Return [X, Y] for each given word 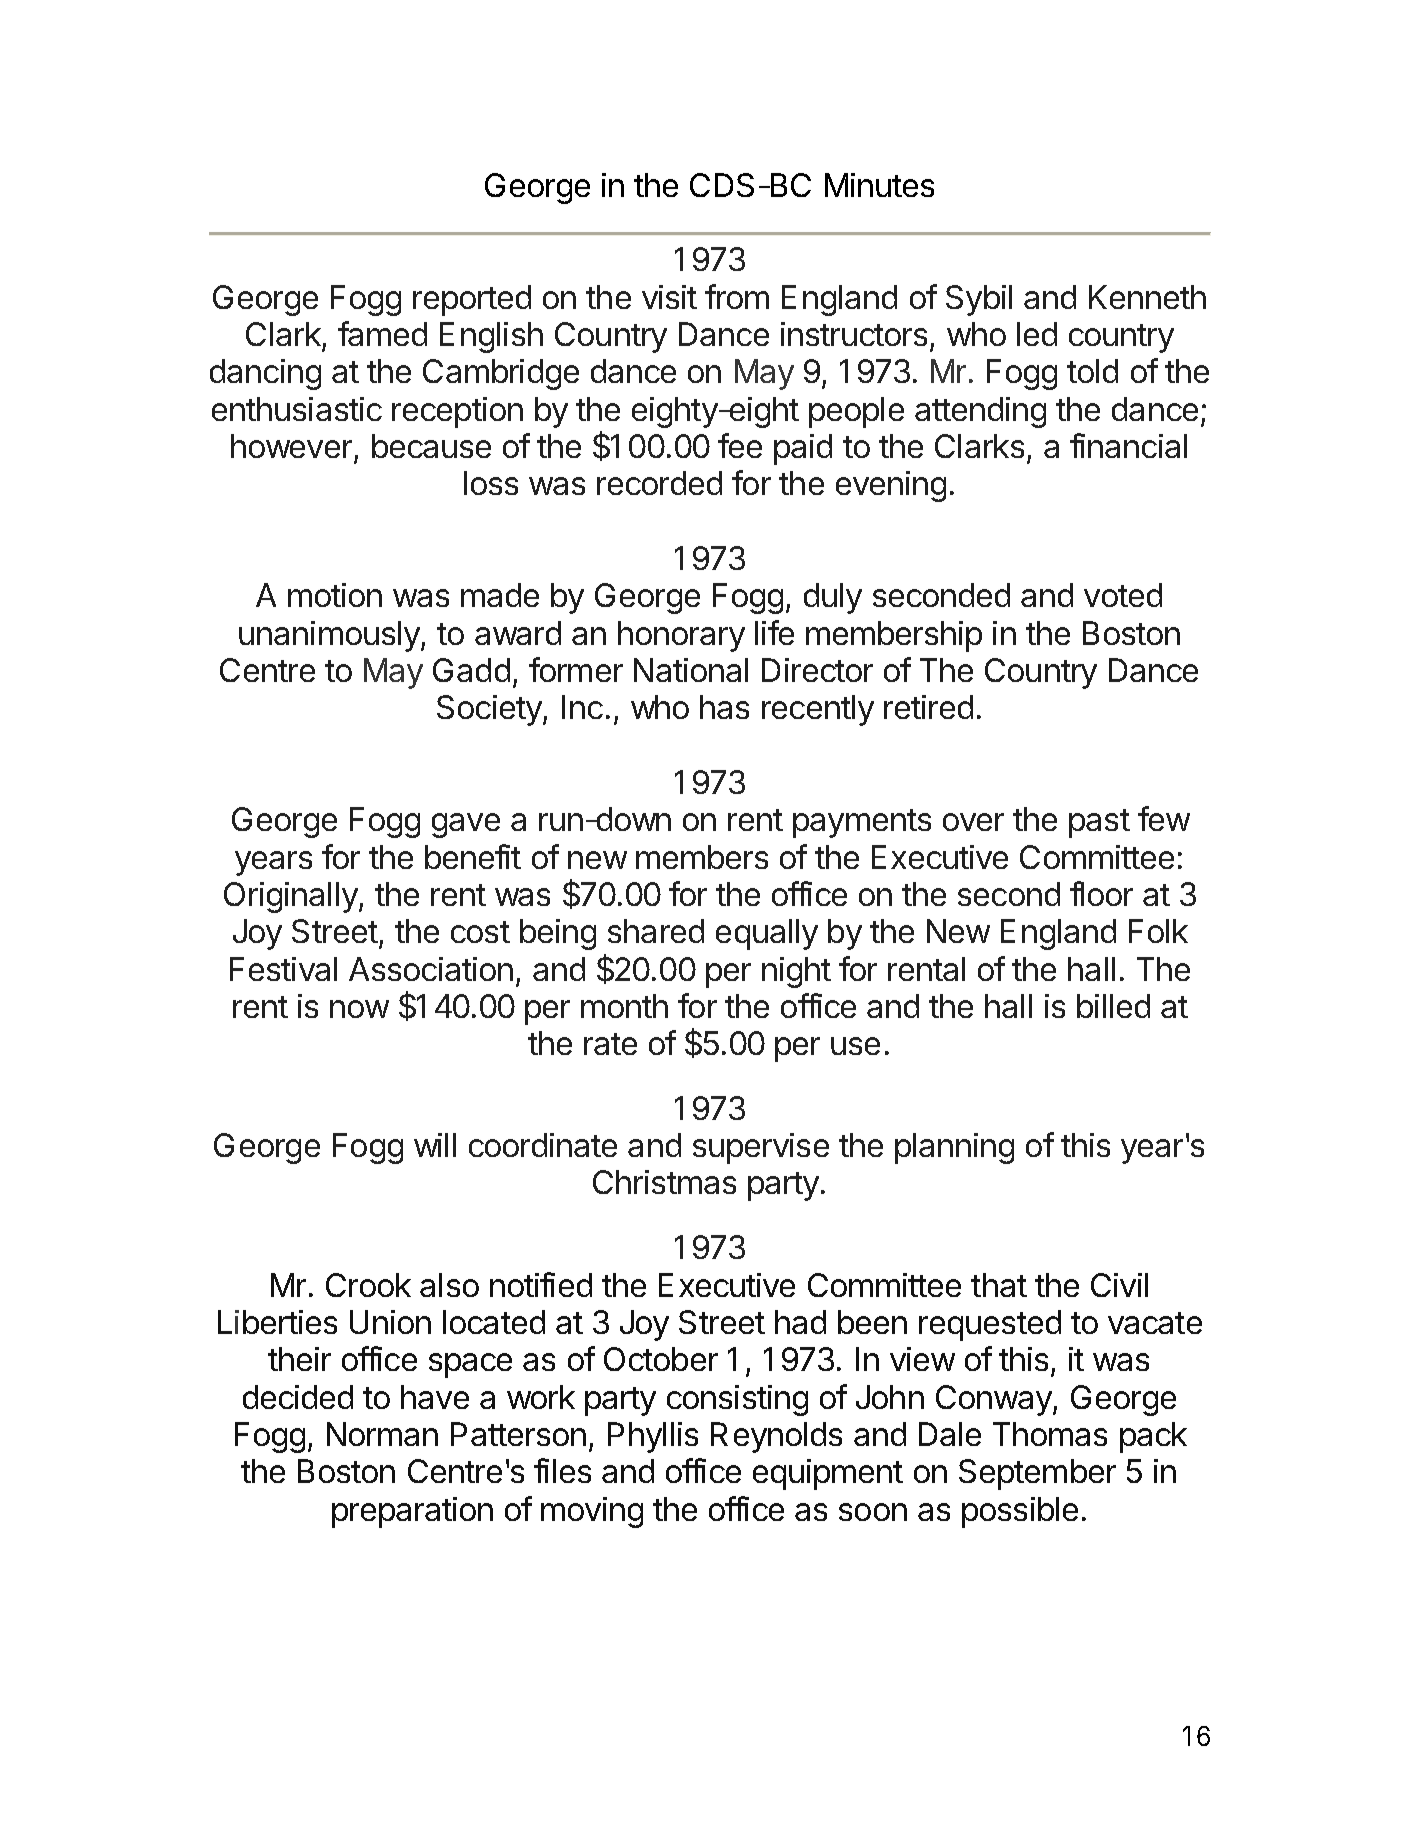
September [1037, 1474]
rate [610, 1044]
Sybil [979, 300]
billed [1113, 1006]
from [737, 296]
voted [1123, 595]
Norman [382, 1434]
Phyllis [653, 1437]
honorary [681, 636]
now [359, 1009]
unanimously [330, 636]
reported [472, 300]
